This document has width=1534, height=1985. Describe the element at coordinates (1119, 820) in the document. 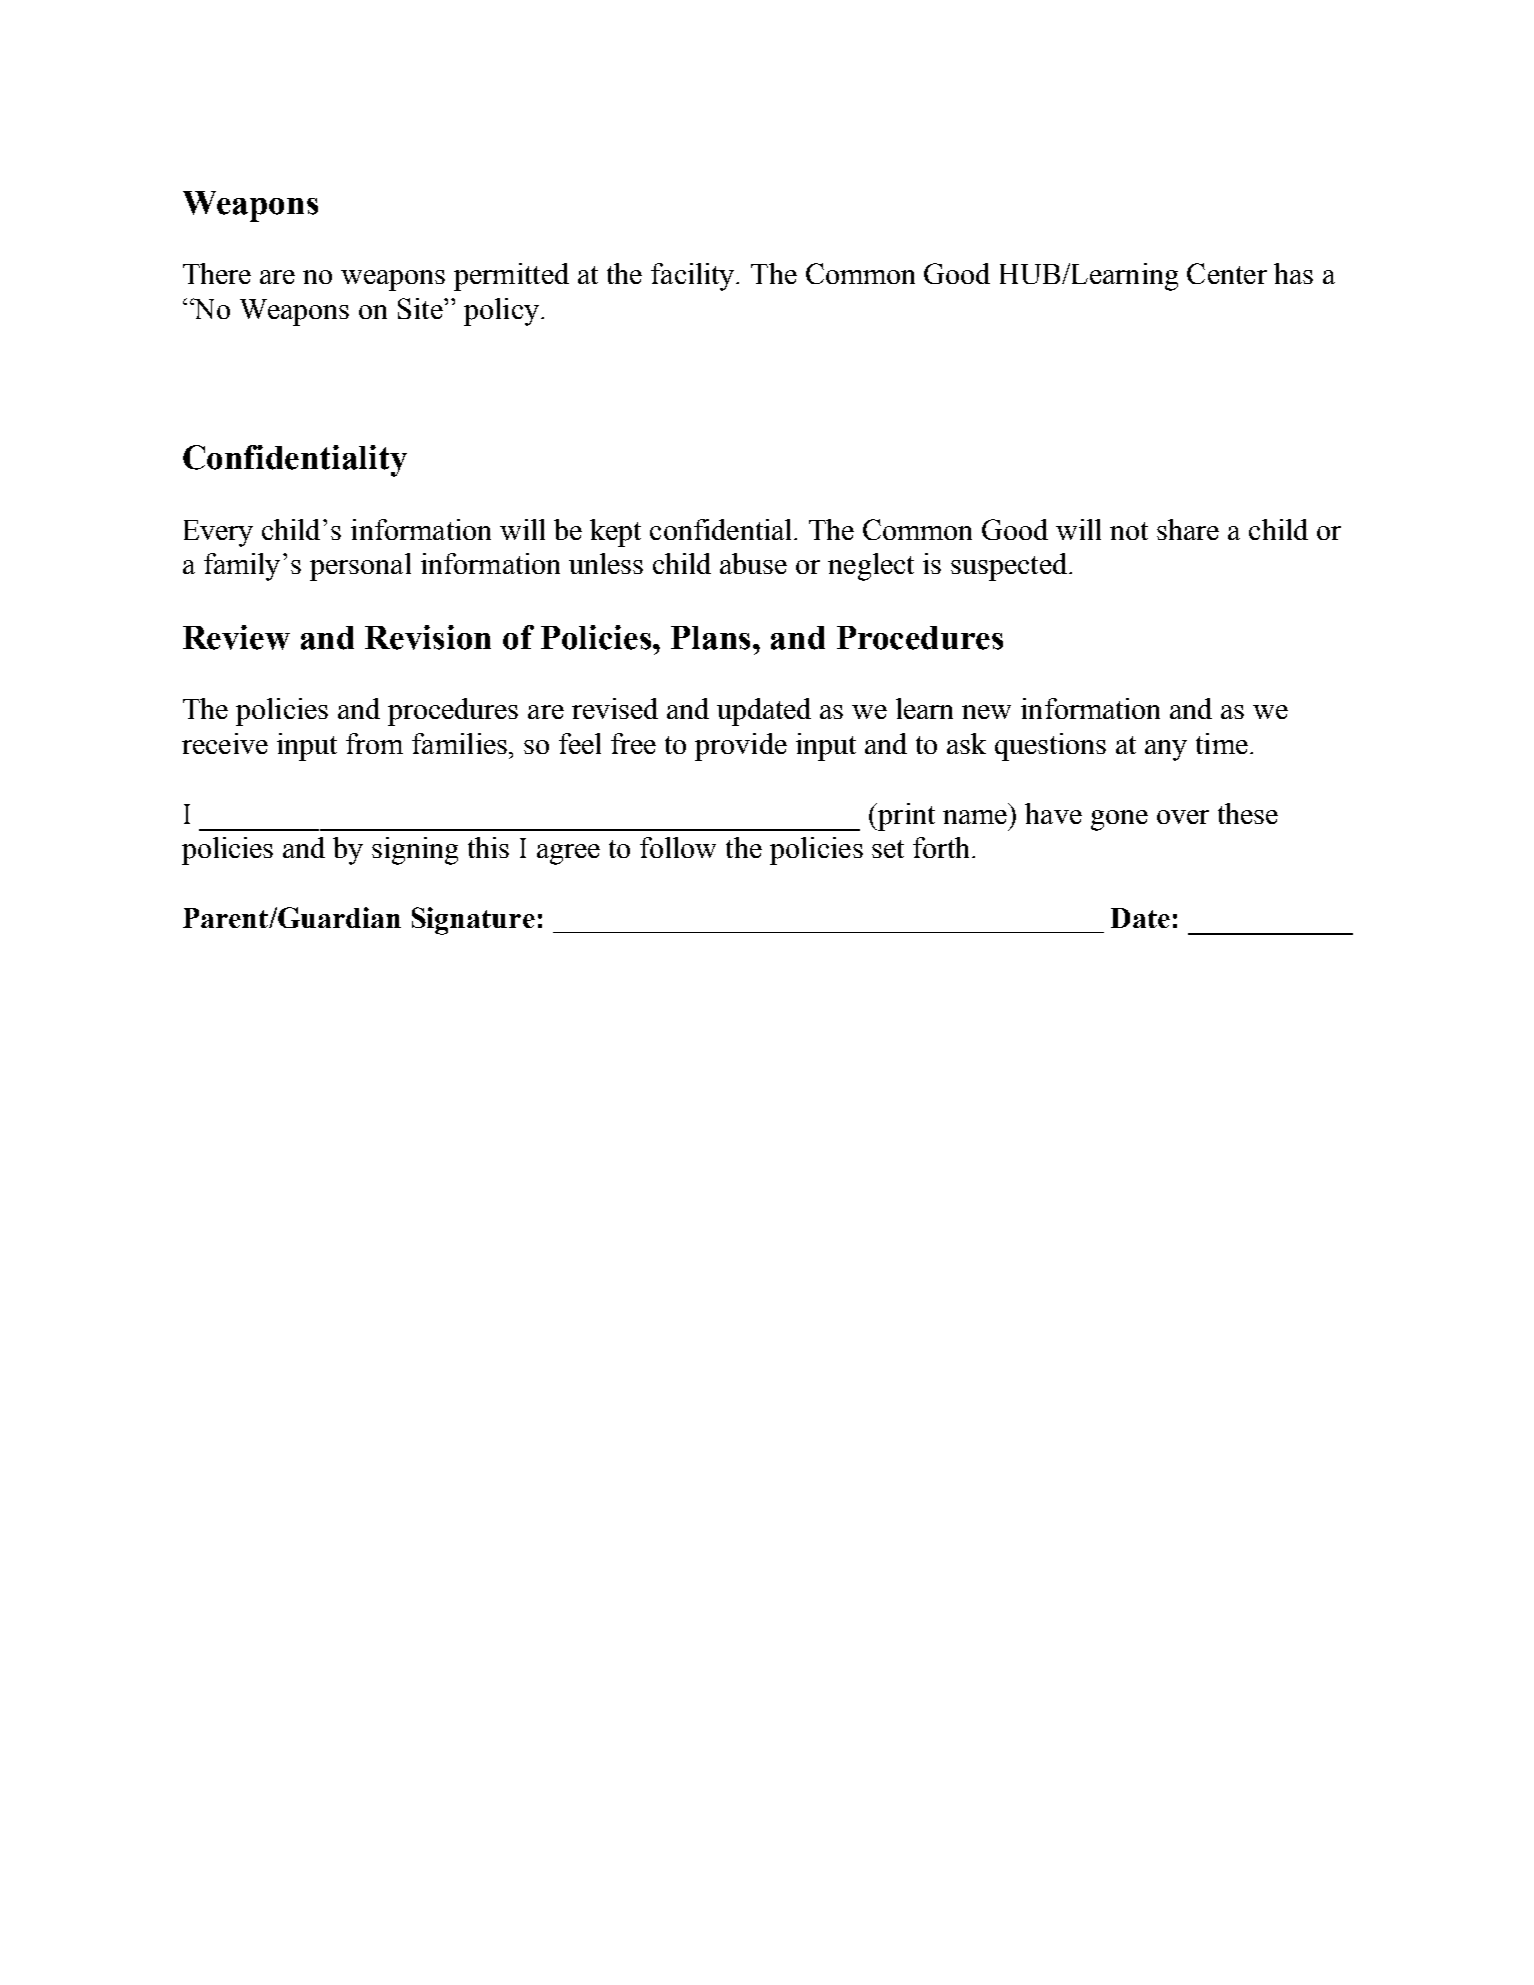

I see `gone` at that location.
